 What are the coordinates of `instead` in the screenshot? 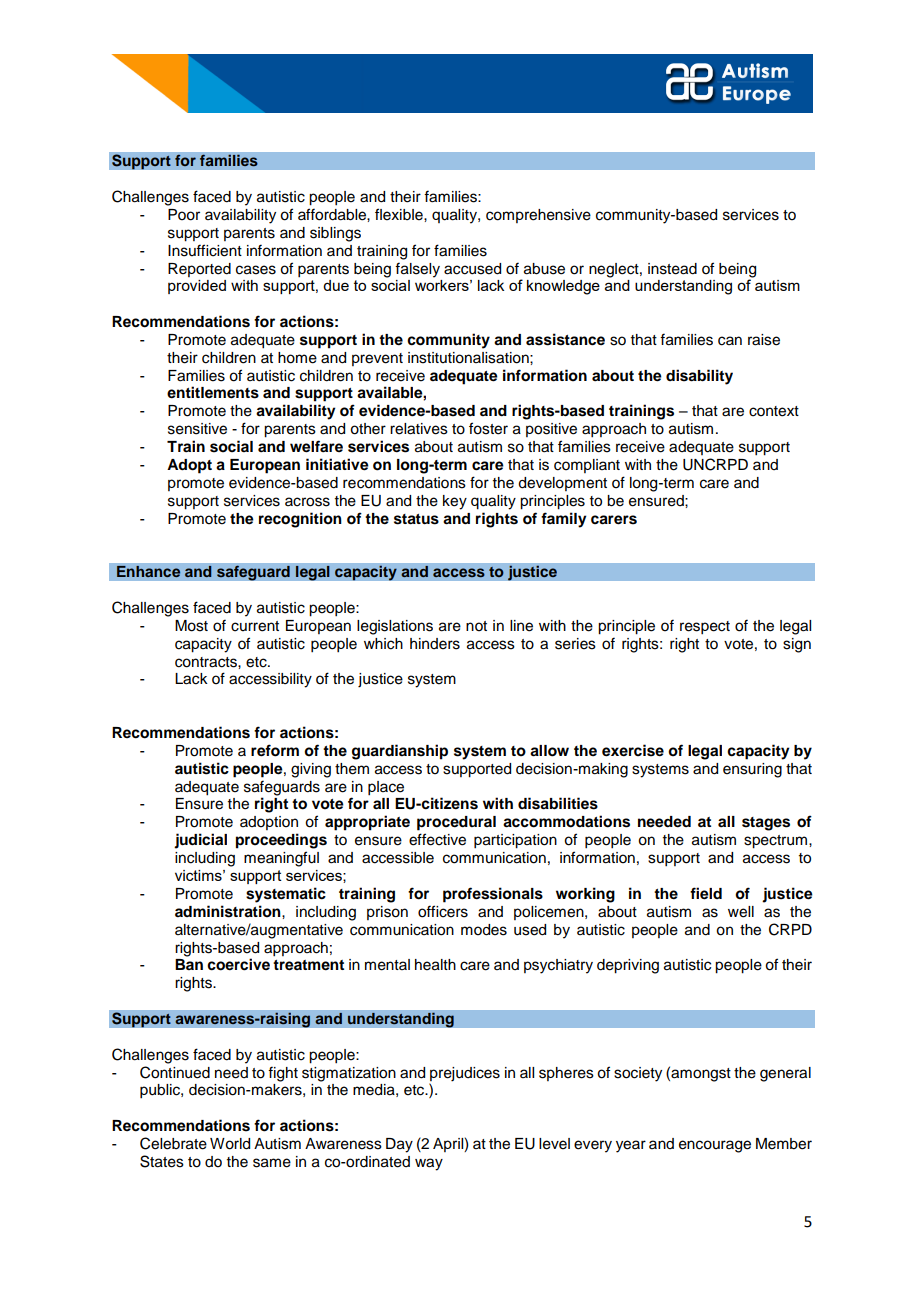 It's located at (672, 269).
